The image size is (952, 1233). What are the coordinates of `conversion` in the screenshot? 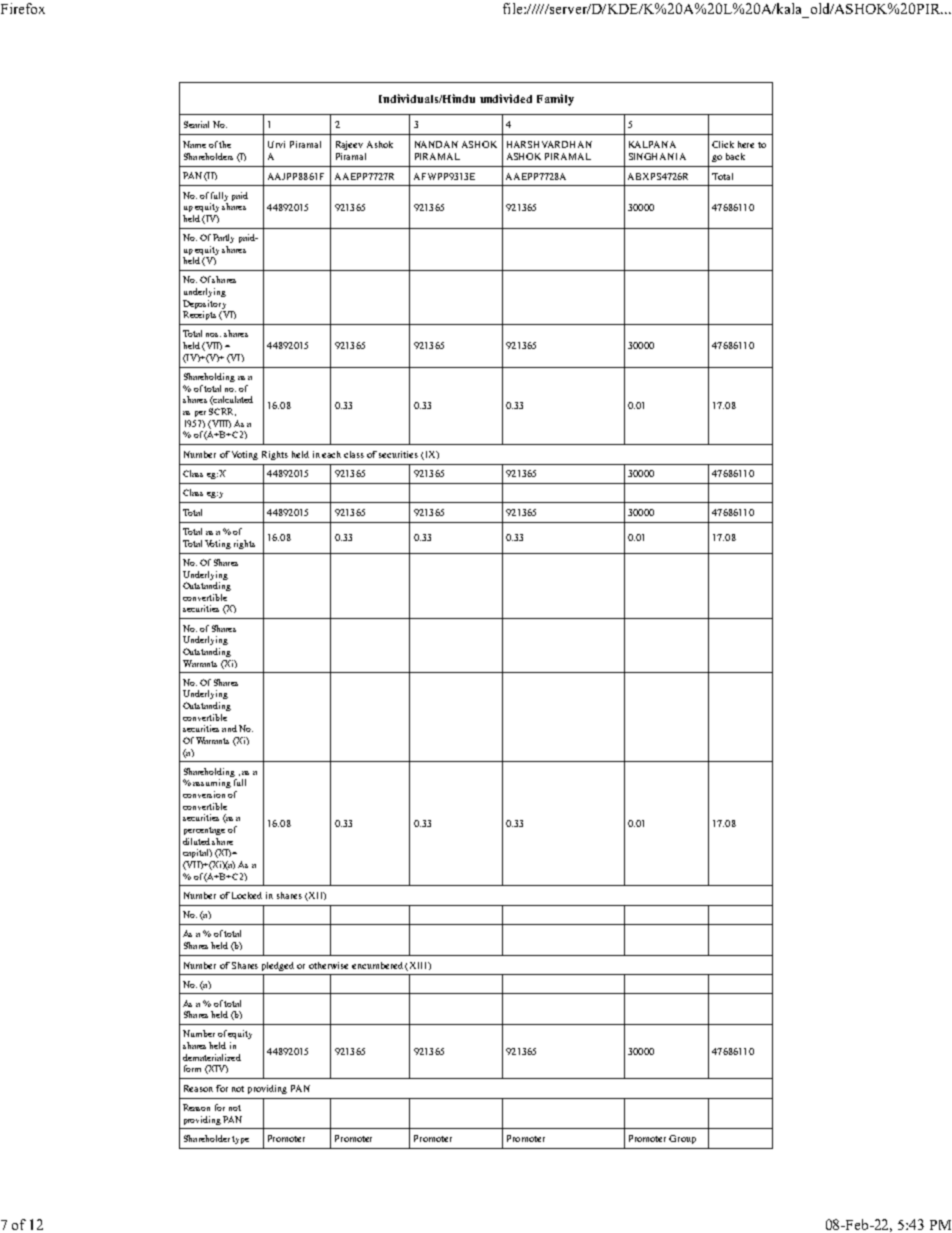 It's located at (204, 794).
